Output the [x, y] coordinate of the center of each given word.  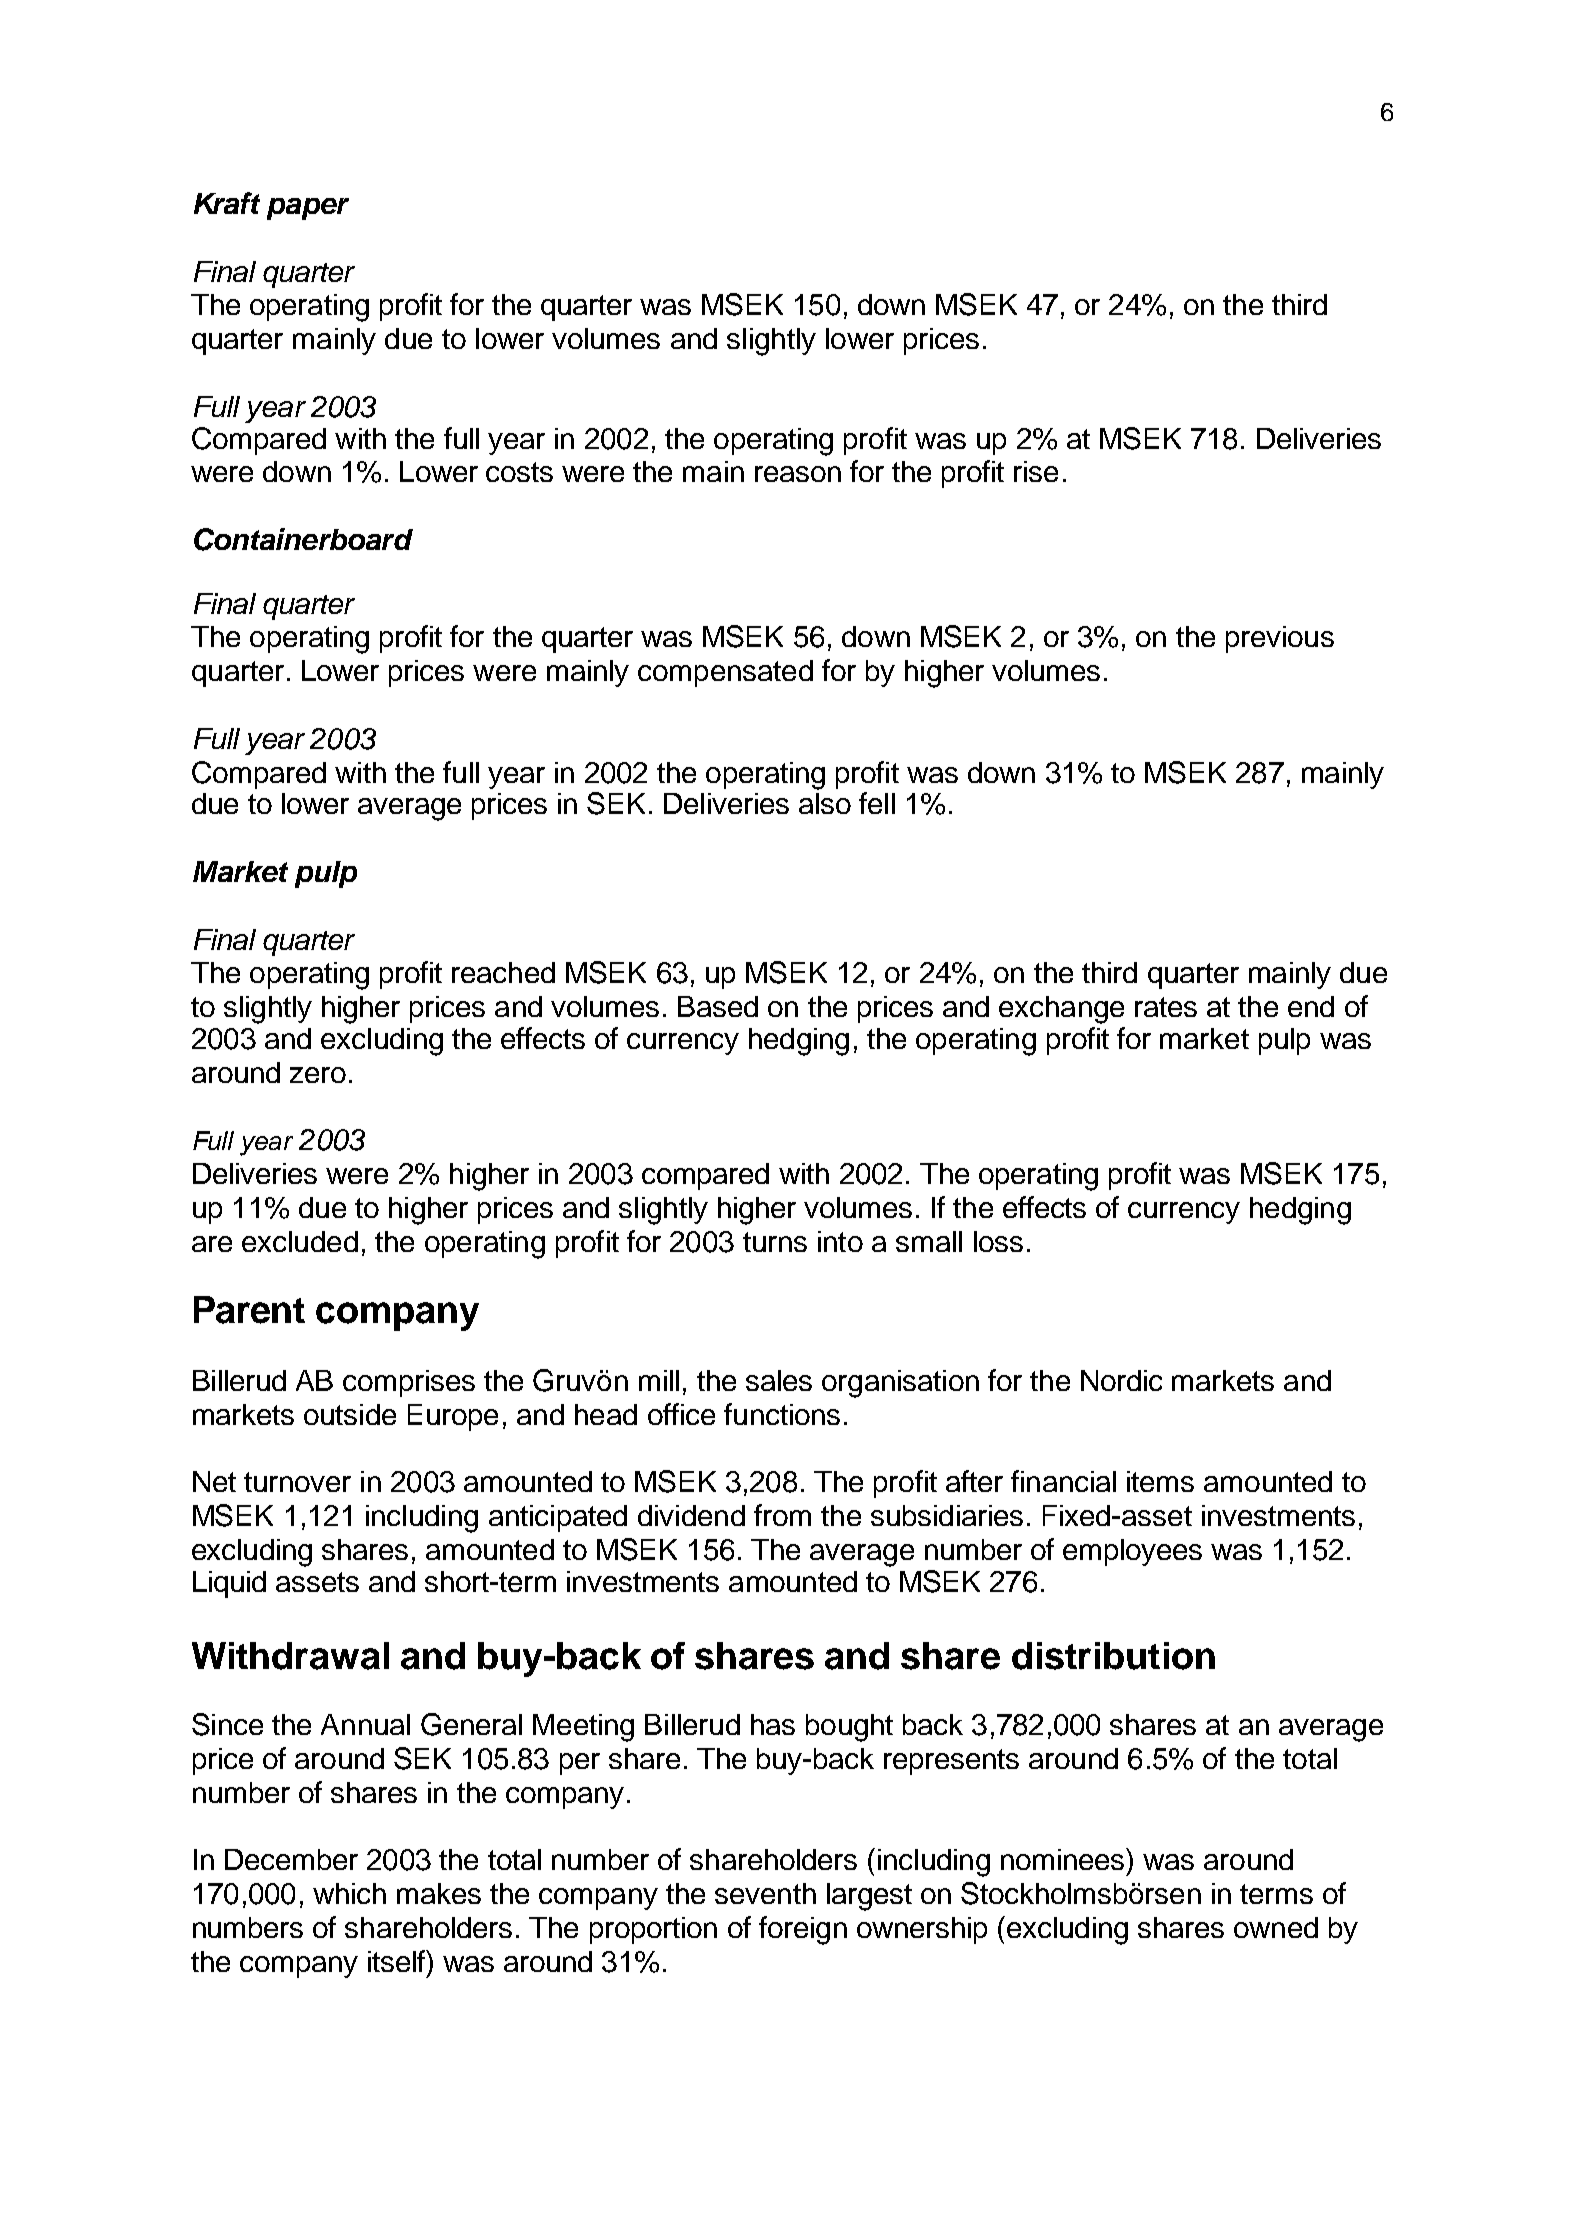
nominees [1064, 1859]
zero [318, 1075]
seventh [765, 1893]
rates [1166, 1007]
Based [718, 1006]
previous [1280, 639]
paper [308, 209]
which [349, 1893]
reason [798, 474]
